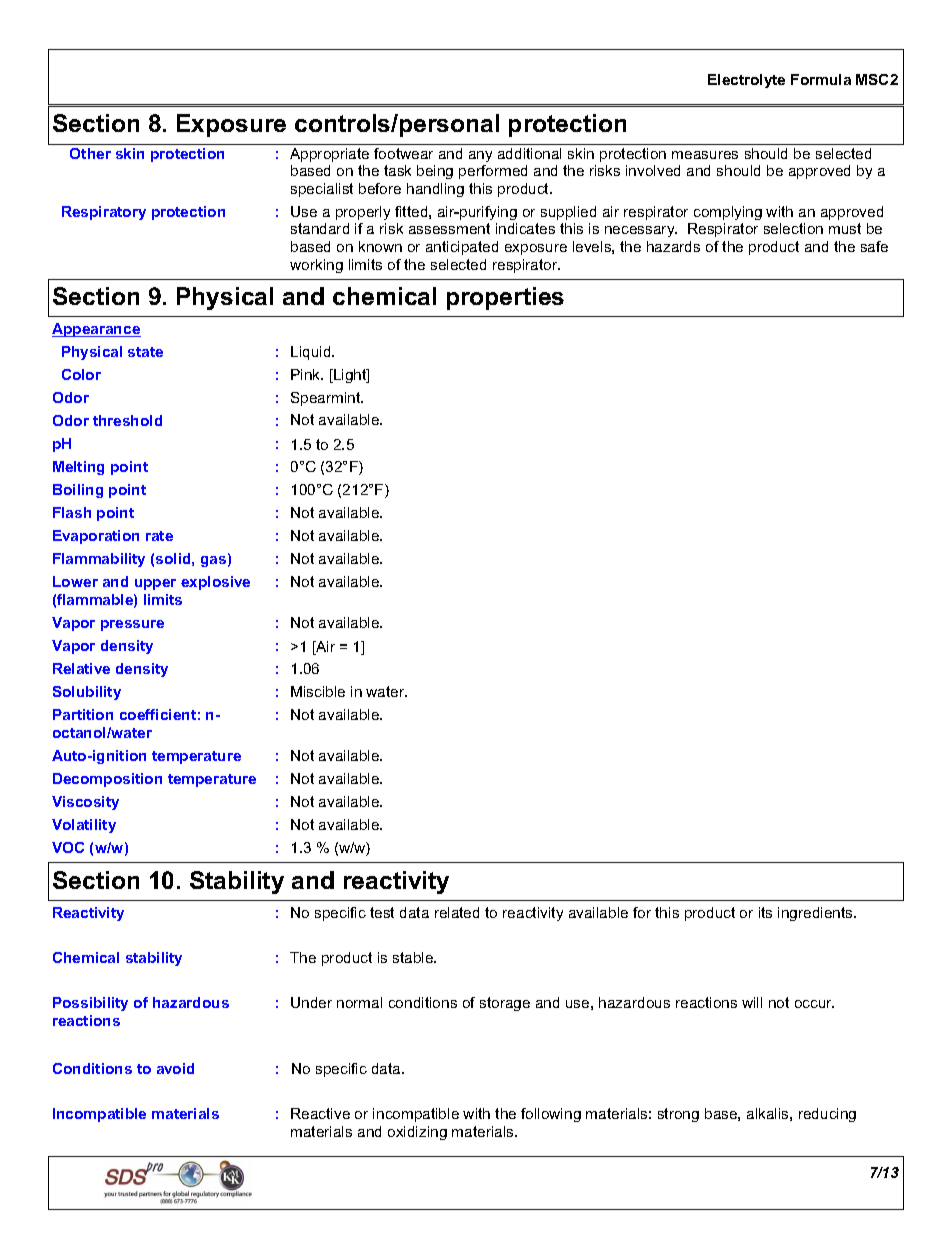 Image resolution: width=952 pixels, height=1233 pixels. What do you see at coordinates (417, 1133) in the image?
I see `oxidizing` at bounding box center [417, 1133].
